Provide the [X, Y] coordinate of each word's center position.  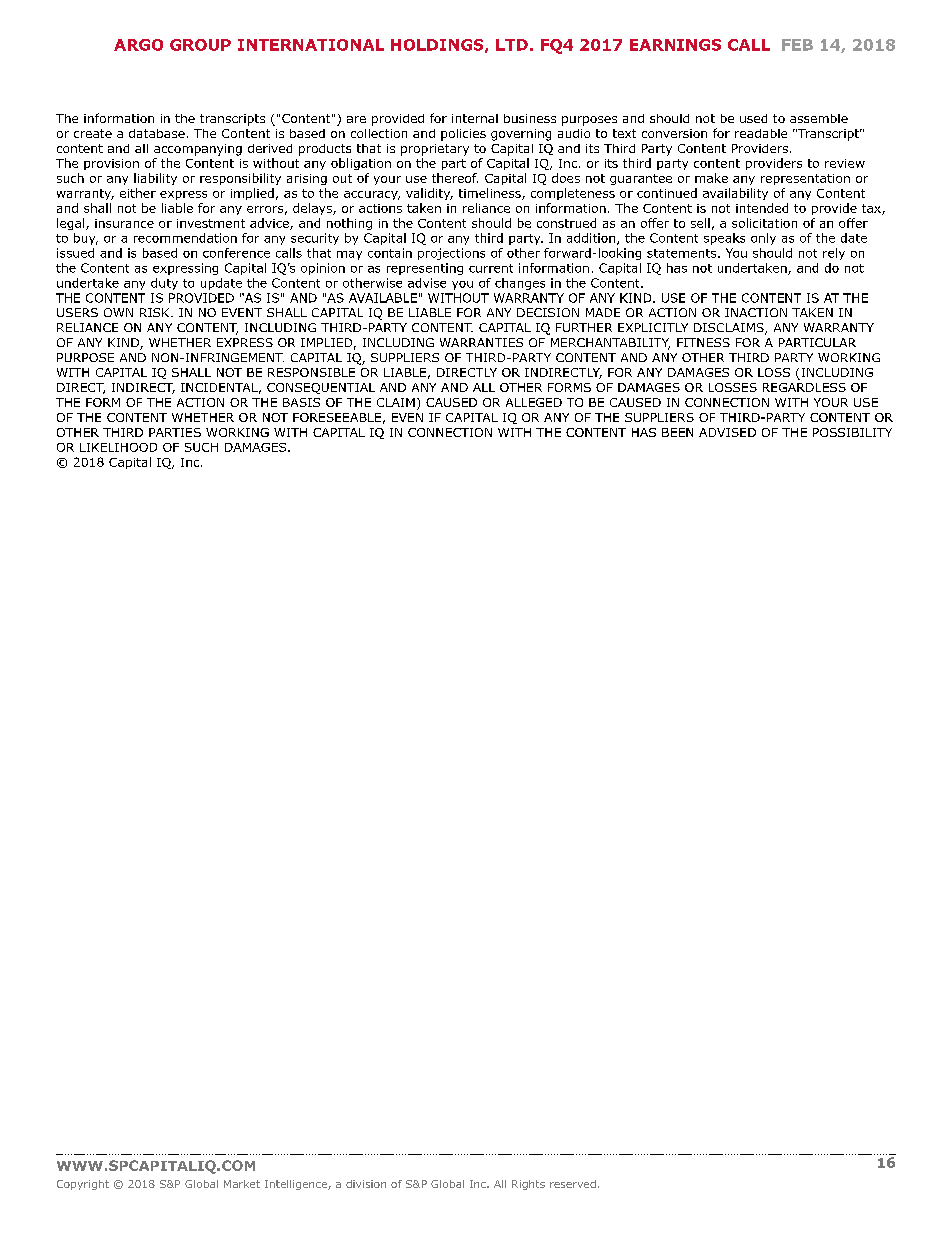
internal [475, 118]
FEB [797, 45]
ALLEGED [534, 402]
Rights [528, 1185]
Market [242, 1184]
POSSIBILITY [852, 432]
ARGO [138, 45]
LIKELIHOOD [118, 447]
